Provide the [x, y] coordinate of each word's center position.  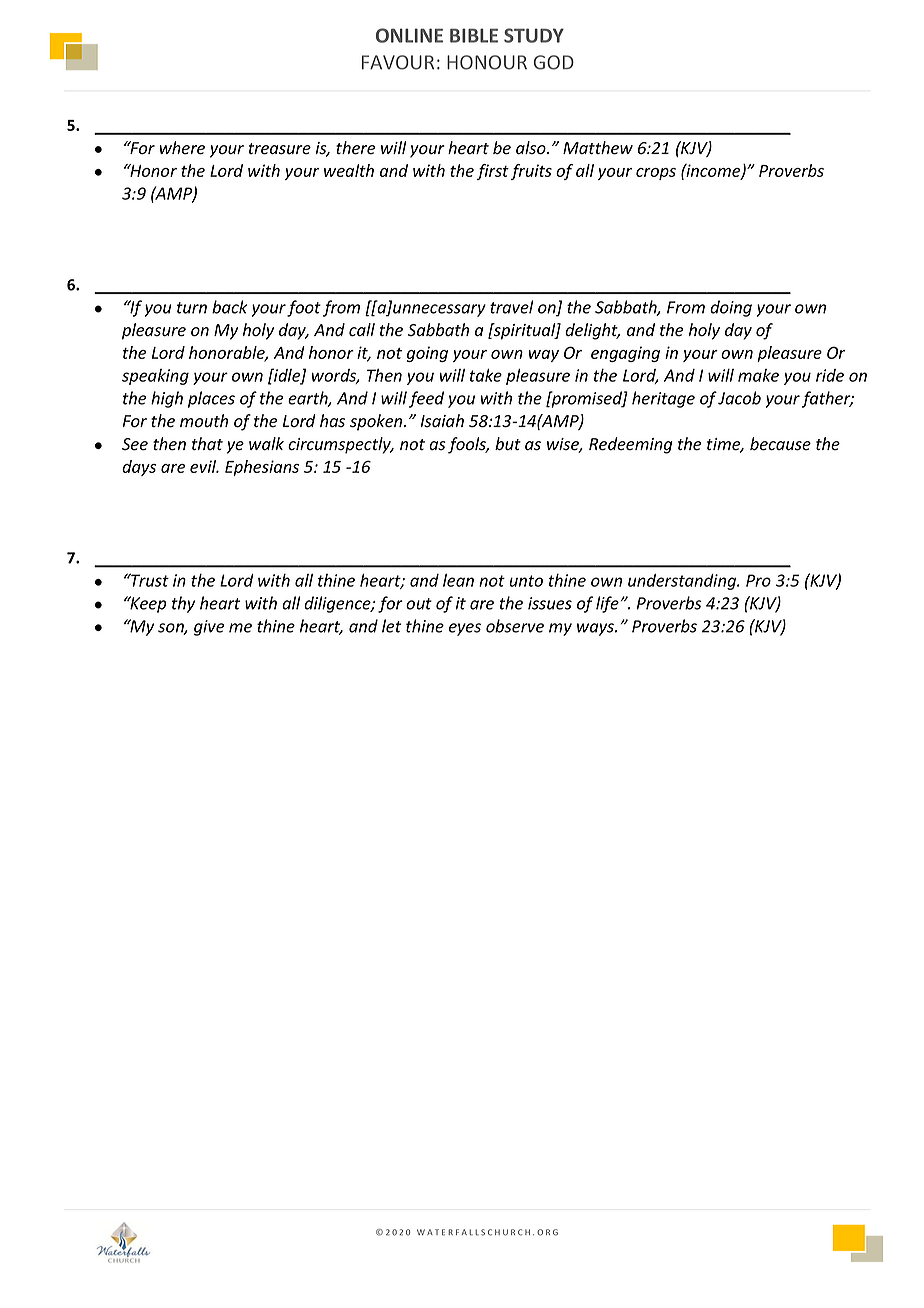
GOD [554, 62]
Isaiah [442, 420]
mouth [204, 421]
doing [731, 308]
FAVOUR [398, 62]
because [780, 444]
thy [183, 604]
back [229, 307]
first [492, 172]
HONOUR [487, 62]
